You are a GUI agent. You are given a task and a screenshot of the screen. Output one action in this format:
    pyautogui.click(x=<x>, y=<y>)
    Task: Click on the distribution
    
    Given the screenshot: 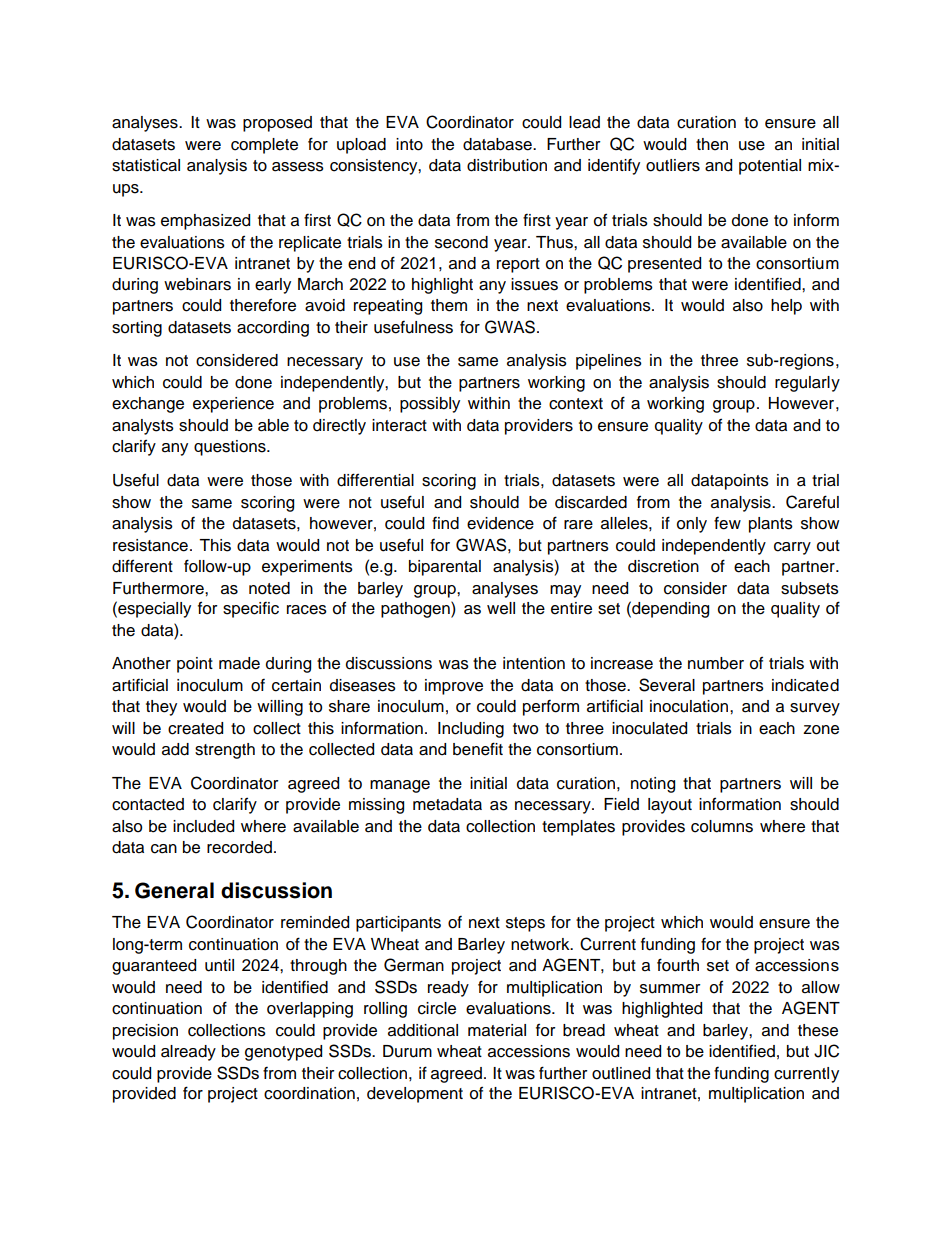 What is the action you would take?
    pyautogui.click(x=507, y=165)
